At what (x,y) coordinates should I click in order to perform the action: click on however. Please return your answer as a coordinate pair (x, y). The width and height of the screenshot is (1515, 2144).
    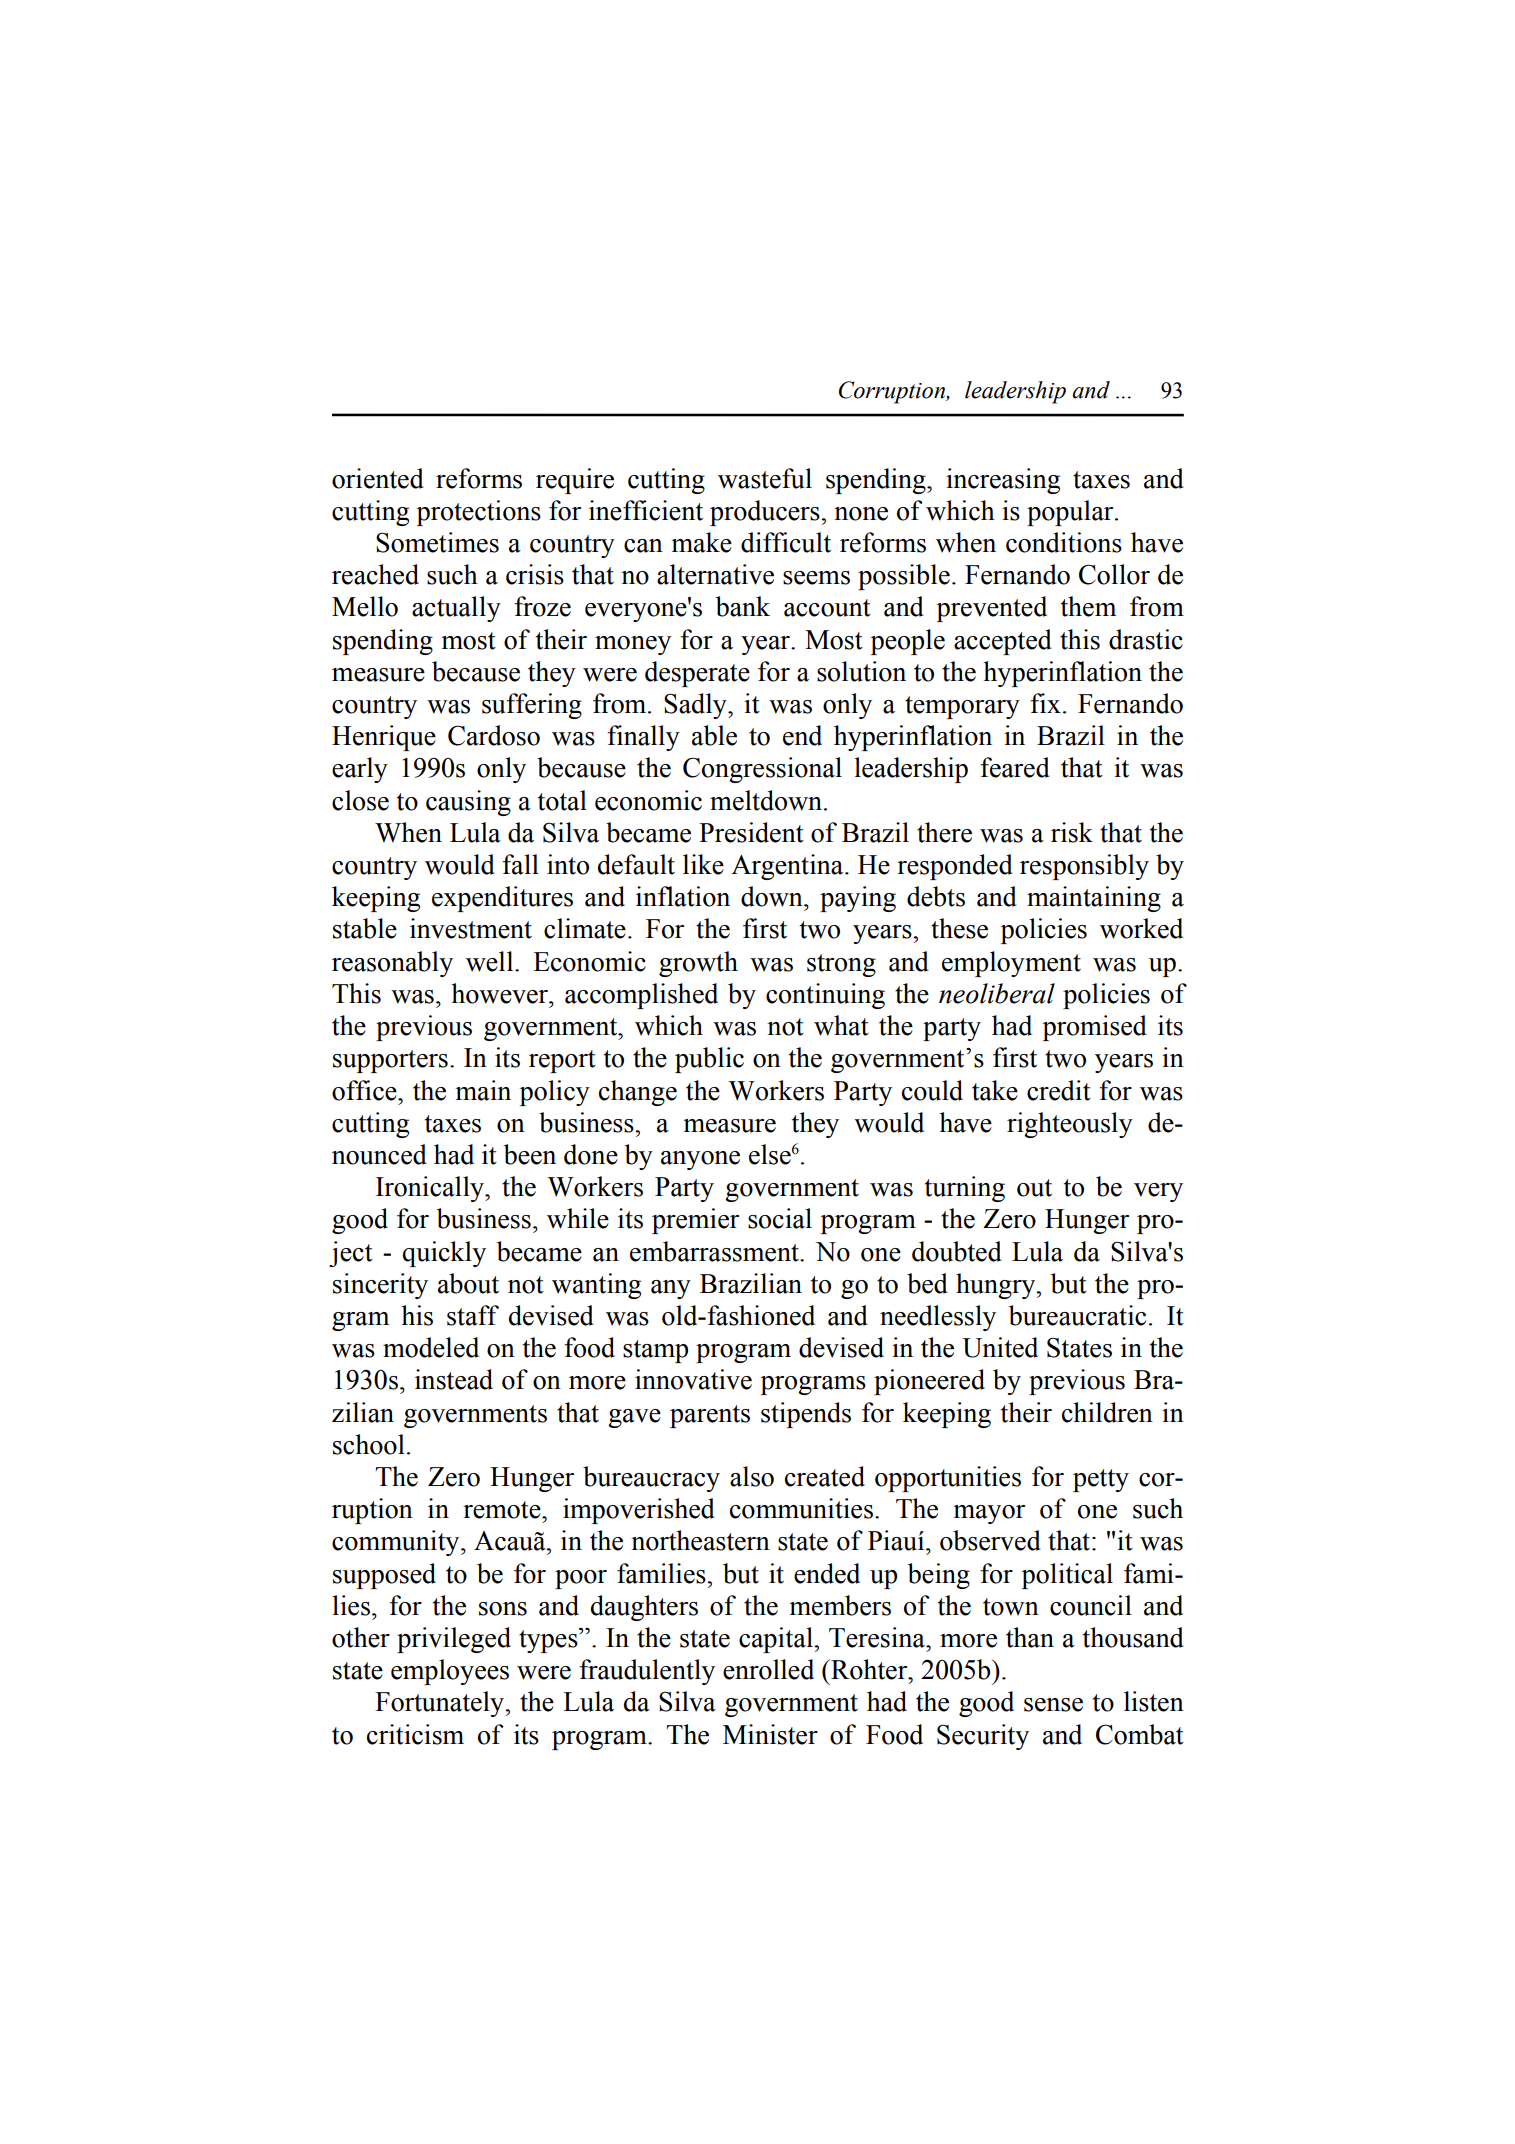
    Looking at the image, I should click on (500, 993).
